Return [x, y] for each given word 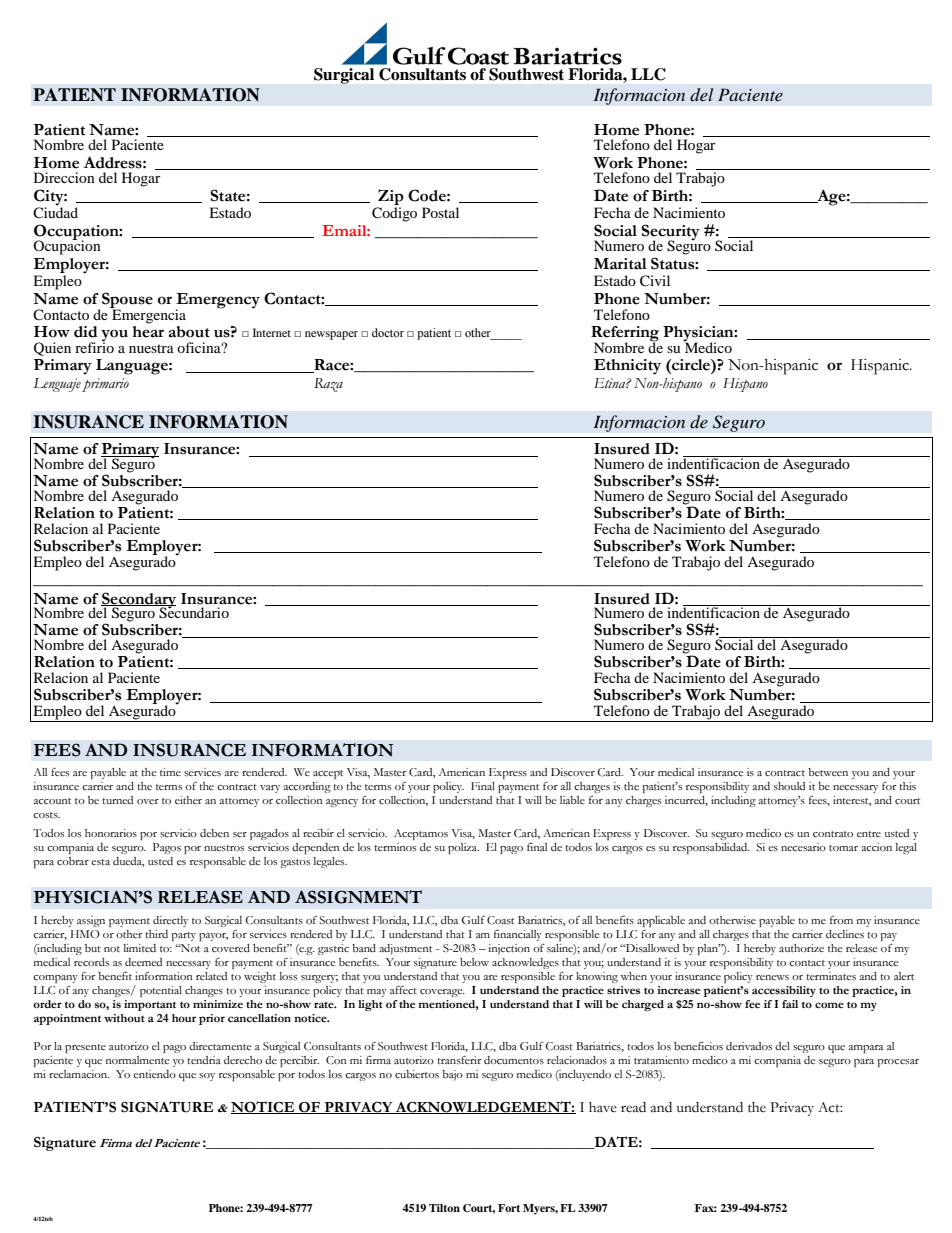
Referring [625, 335]
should [789, 786]
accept [328, 774]
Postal [440, 212]
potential [161, 991]
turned [117, 800]
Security [670, 233]
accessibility [784, 991]
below [474, 962]
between [828, 772]
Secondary [138, 601]
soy [207, 1077]
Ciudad [55, 211]
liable [572, 800]
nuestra [151, 348]
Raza [328, 385]
